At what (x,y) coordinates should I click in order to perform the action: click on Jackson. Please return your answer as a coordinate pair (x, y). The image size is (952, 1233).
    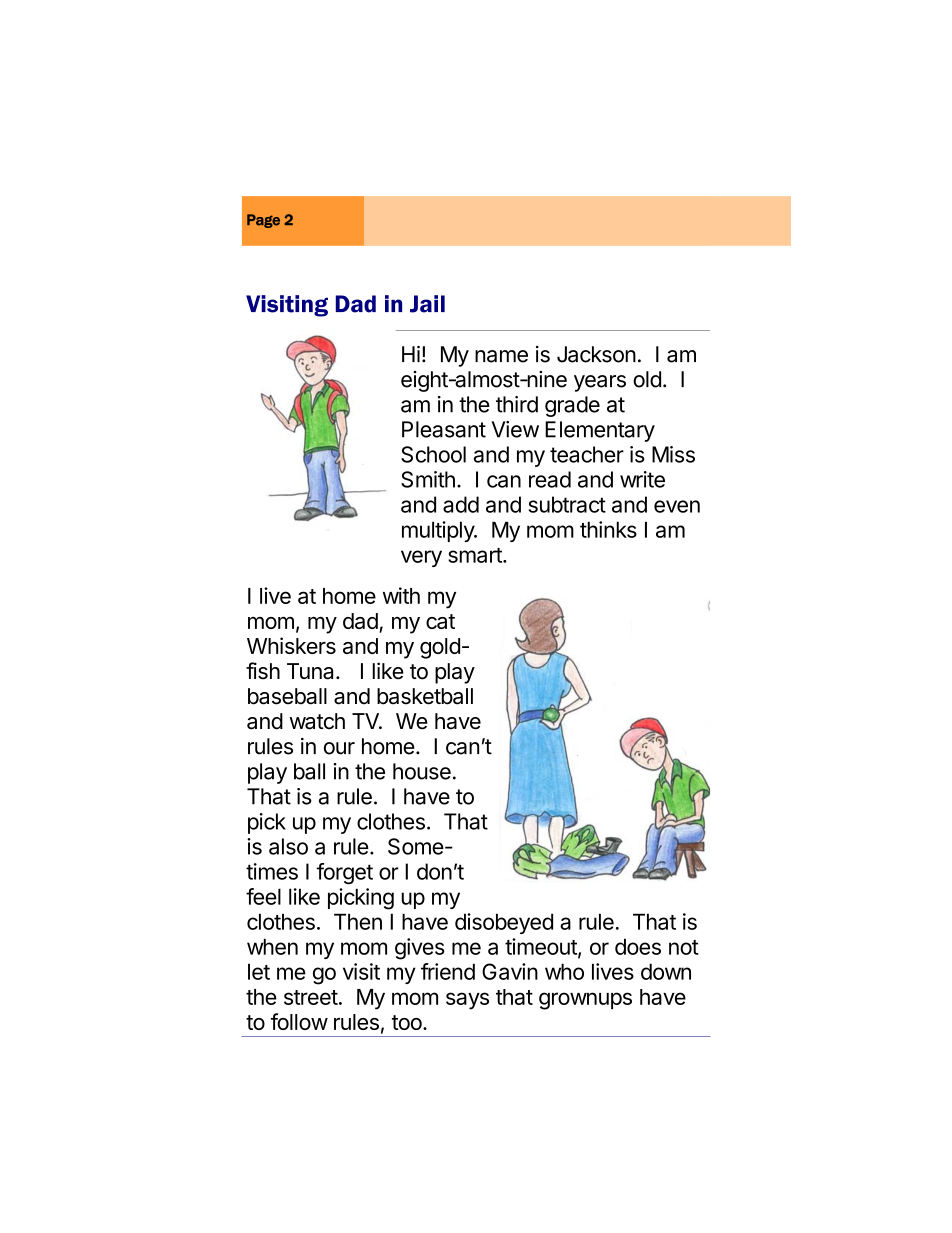
    Looking at the image, I should click on (596, 354).
